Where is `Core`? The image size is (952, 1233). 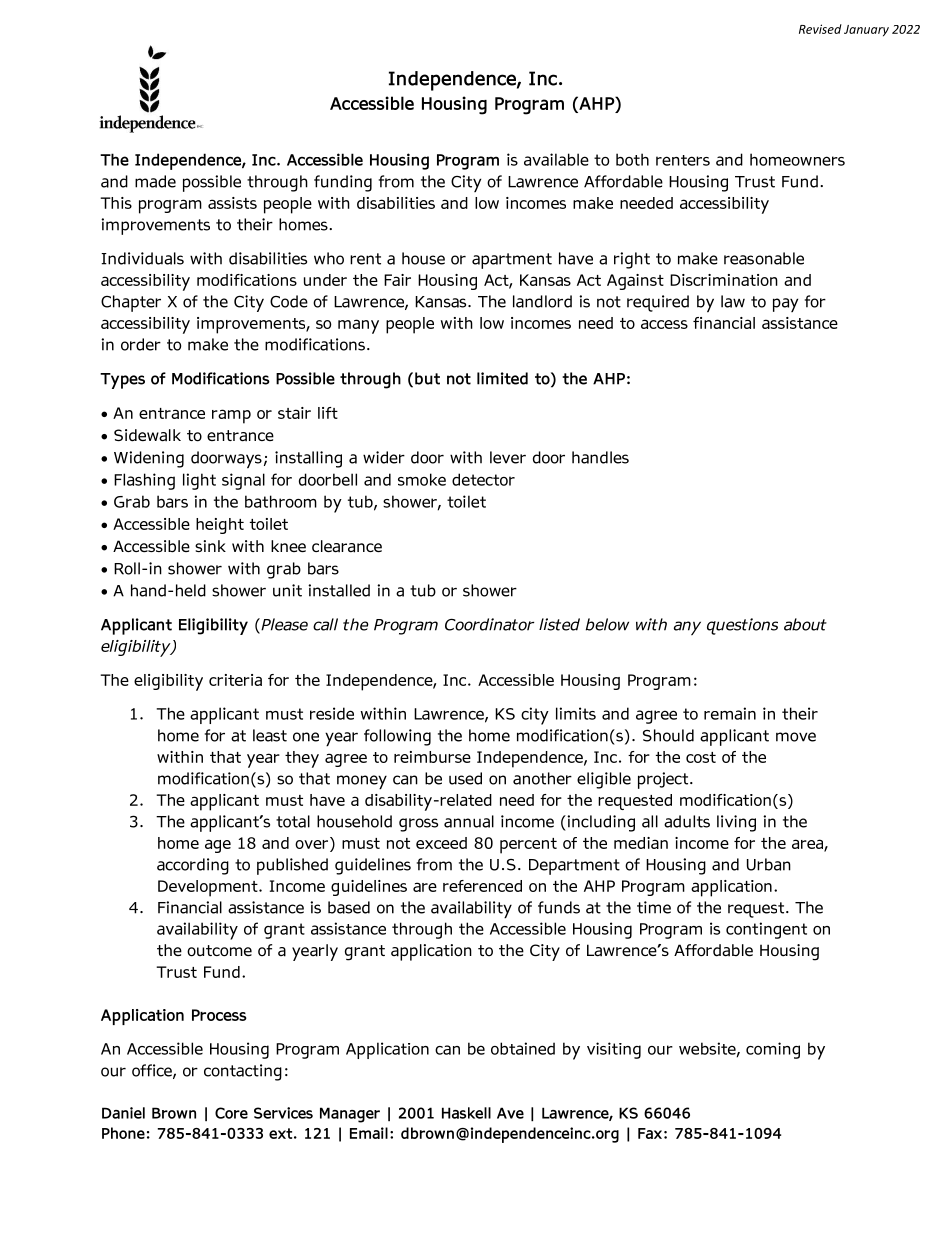 Core is located at coordinates (231, 1113).
